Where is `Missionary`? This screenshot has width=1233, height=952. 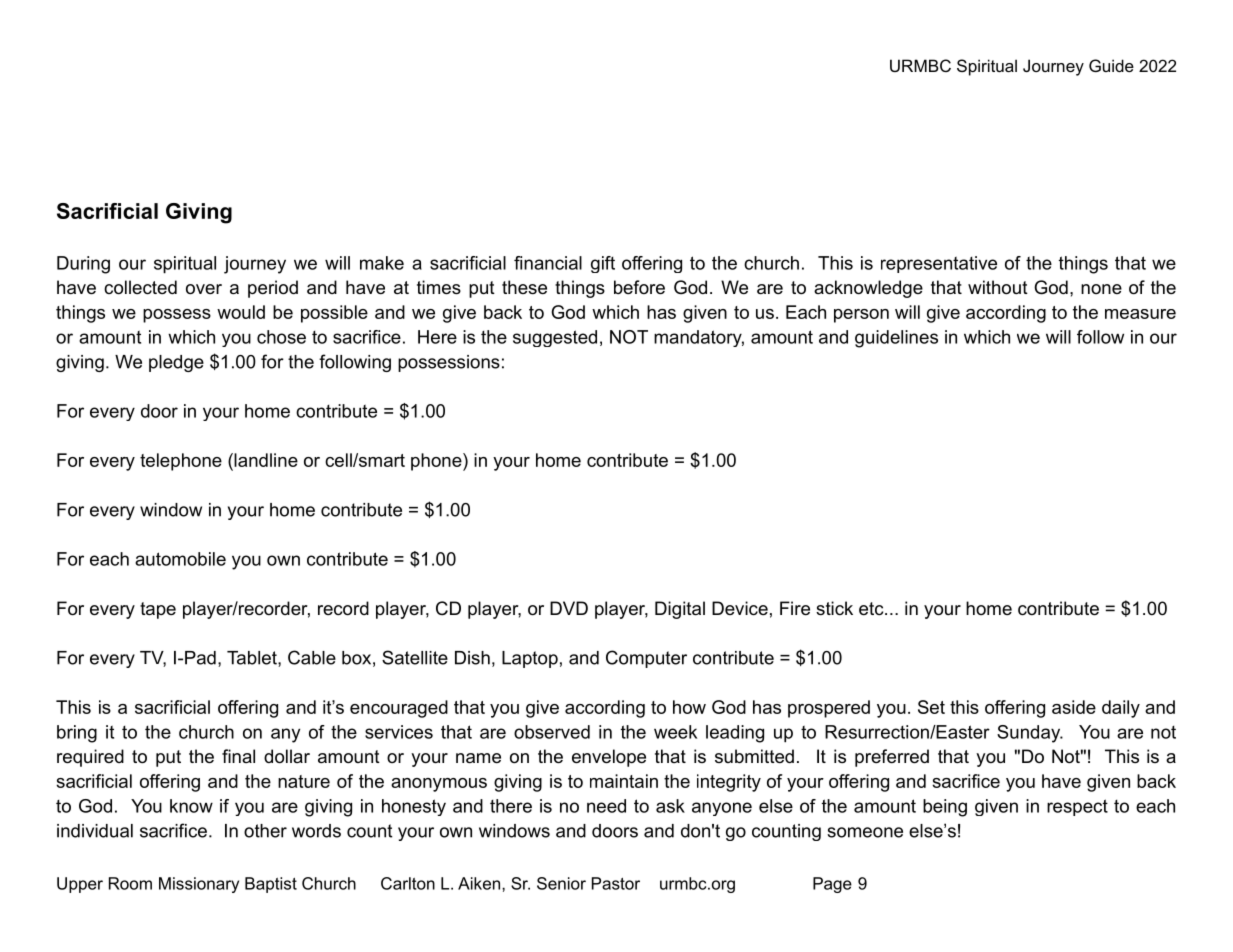 Missionary is located at coordinates (199, 885).
